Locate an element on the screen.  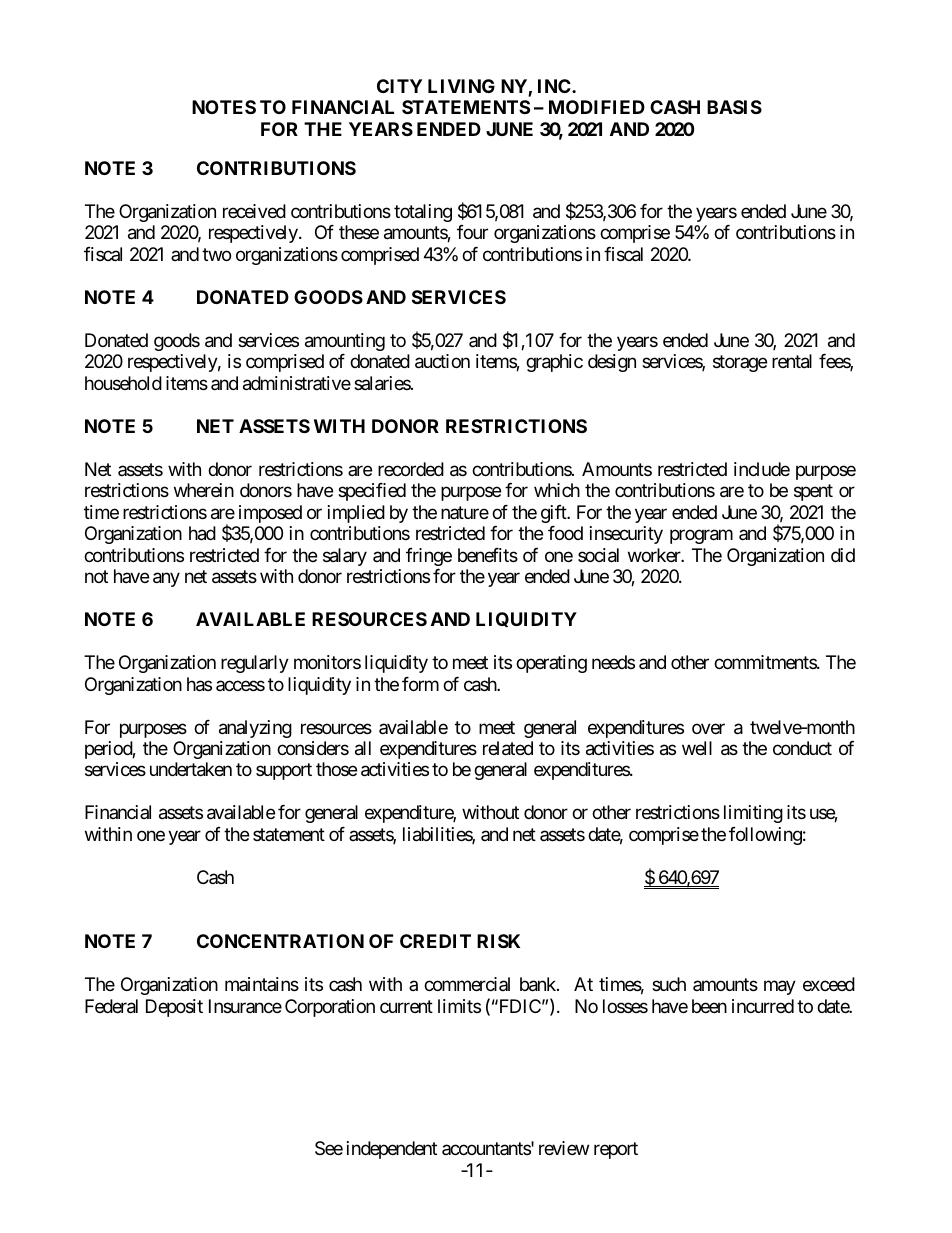
operating is located at coordinates (551, 664).
